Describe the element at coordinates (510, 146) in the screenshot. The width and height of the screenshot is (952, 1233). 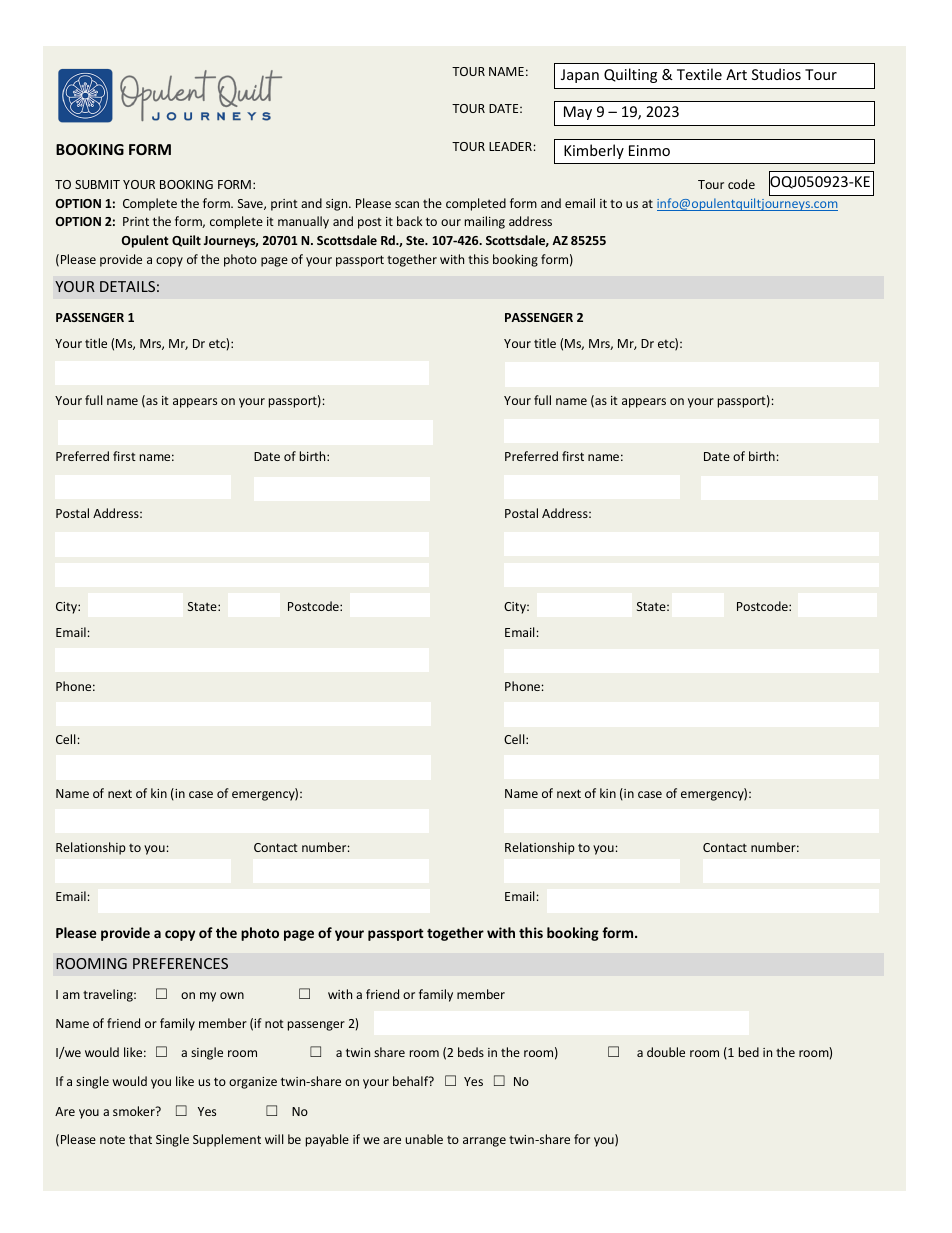
I see `LEADER` at that location.
